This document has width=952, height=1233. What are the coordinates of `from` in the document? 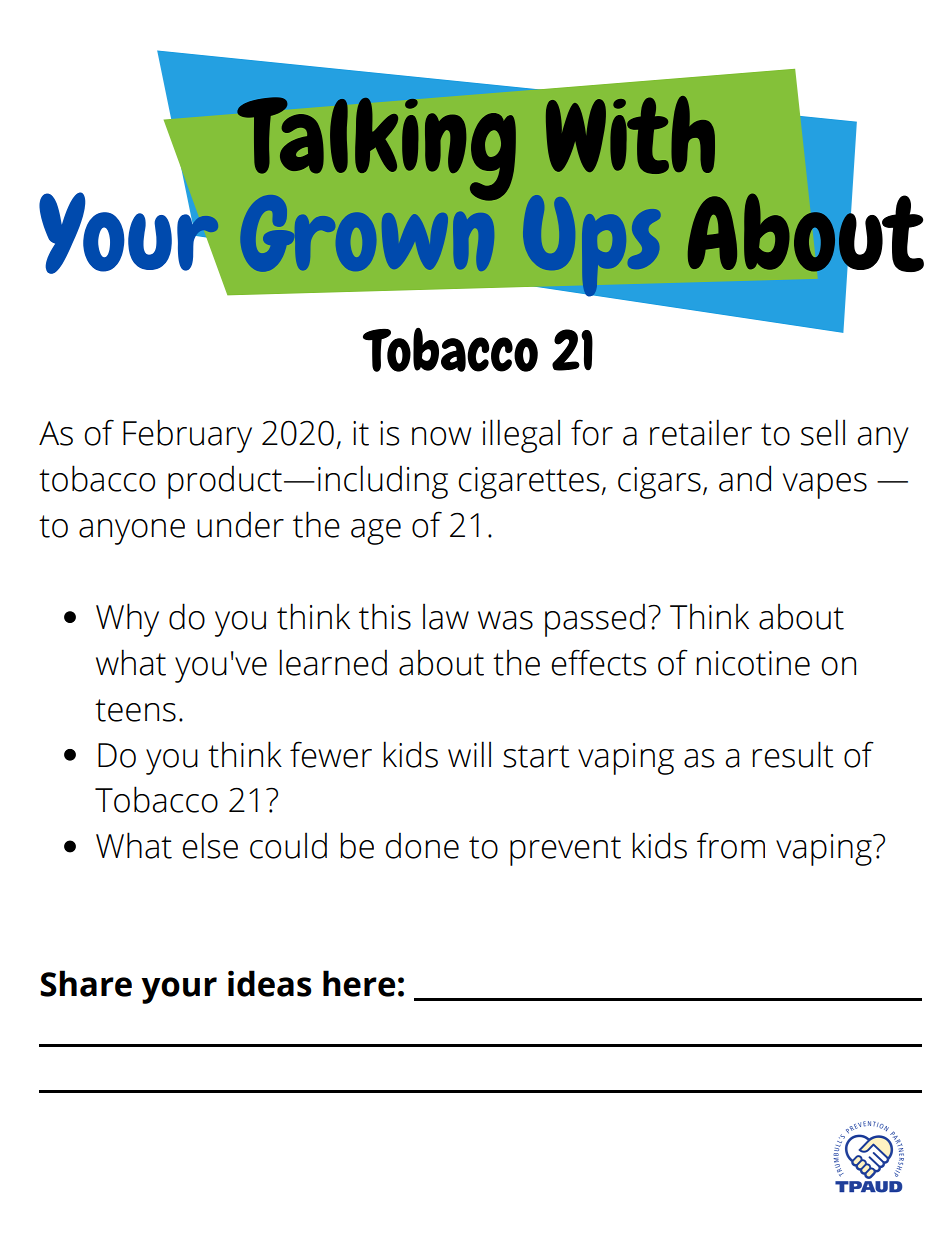 It's located at (731, 845).
